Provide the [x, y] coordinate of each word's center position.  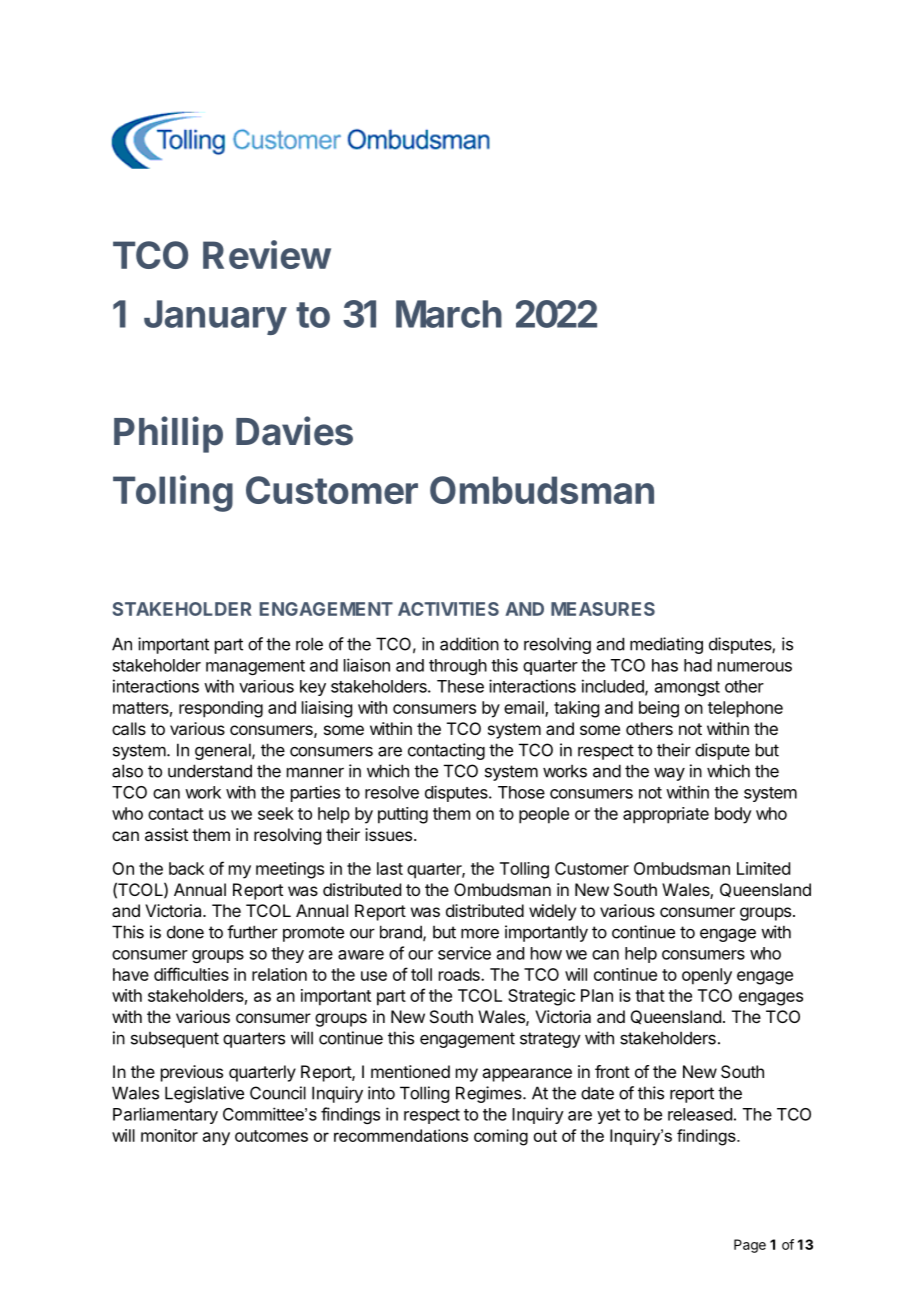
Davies [294, 431]
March [449, 314]
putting [403, 815]
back [186, 868]
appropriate [666, 815]
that [650, 995]
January [215, 317]
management [255, 667]
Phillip [168, 434]
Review [267, 254]
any [216, 1139]
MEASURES [603, 609]
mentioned [410, 1071]
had [698, 665]
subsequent [175, 1039]
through [458, 667]
